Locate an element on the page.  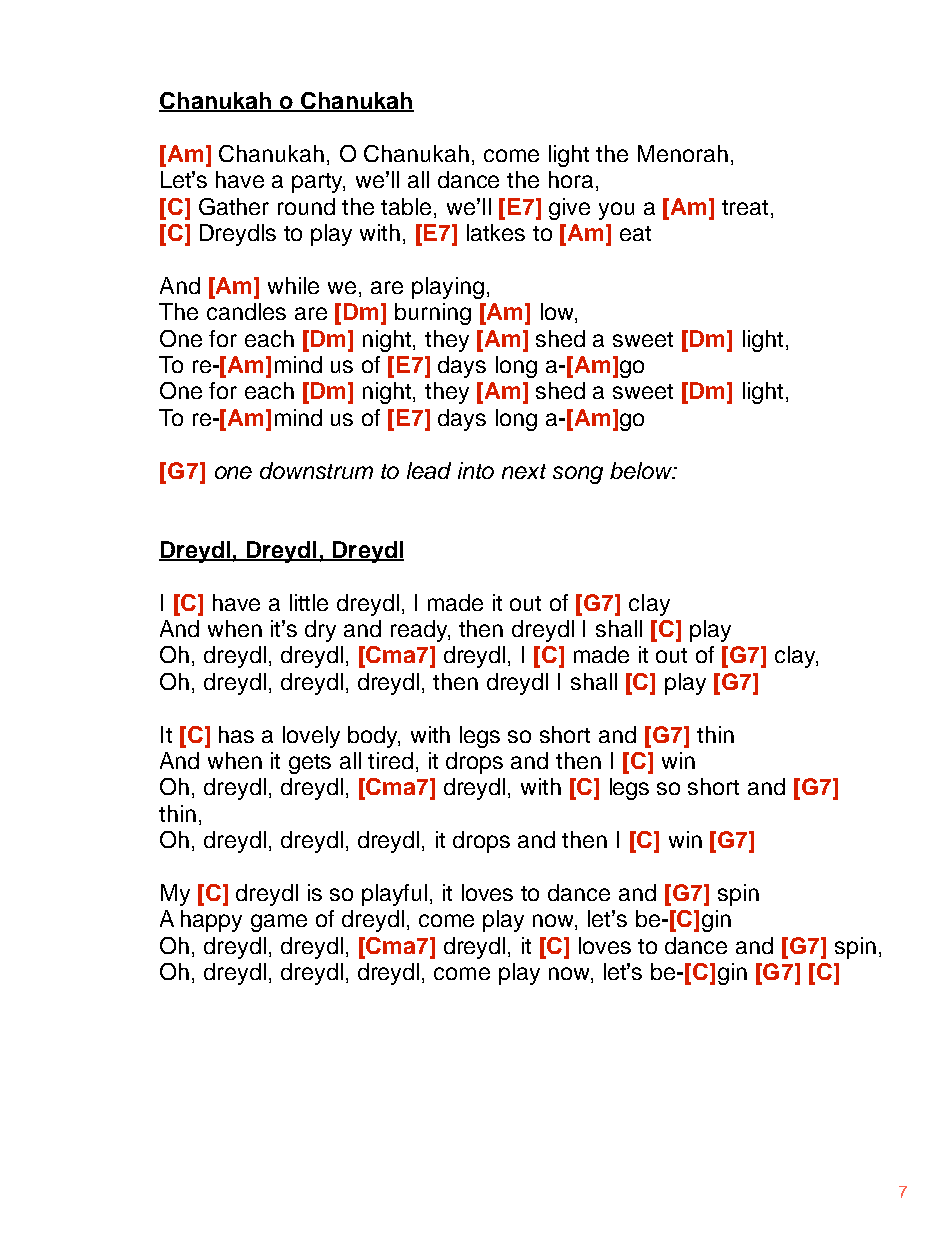
round is located at coordinates (306, 206).
